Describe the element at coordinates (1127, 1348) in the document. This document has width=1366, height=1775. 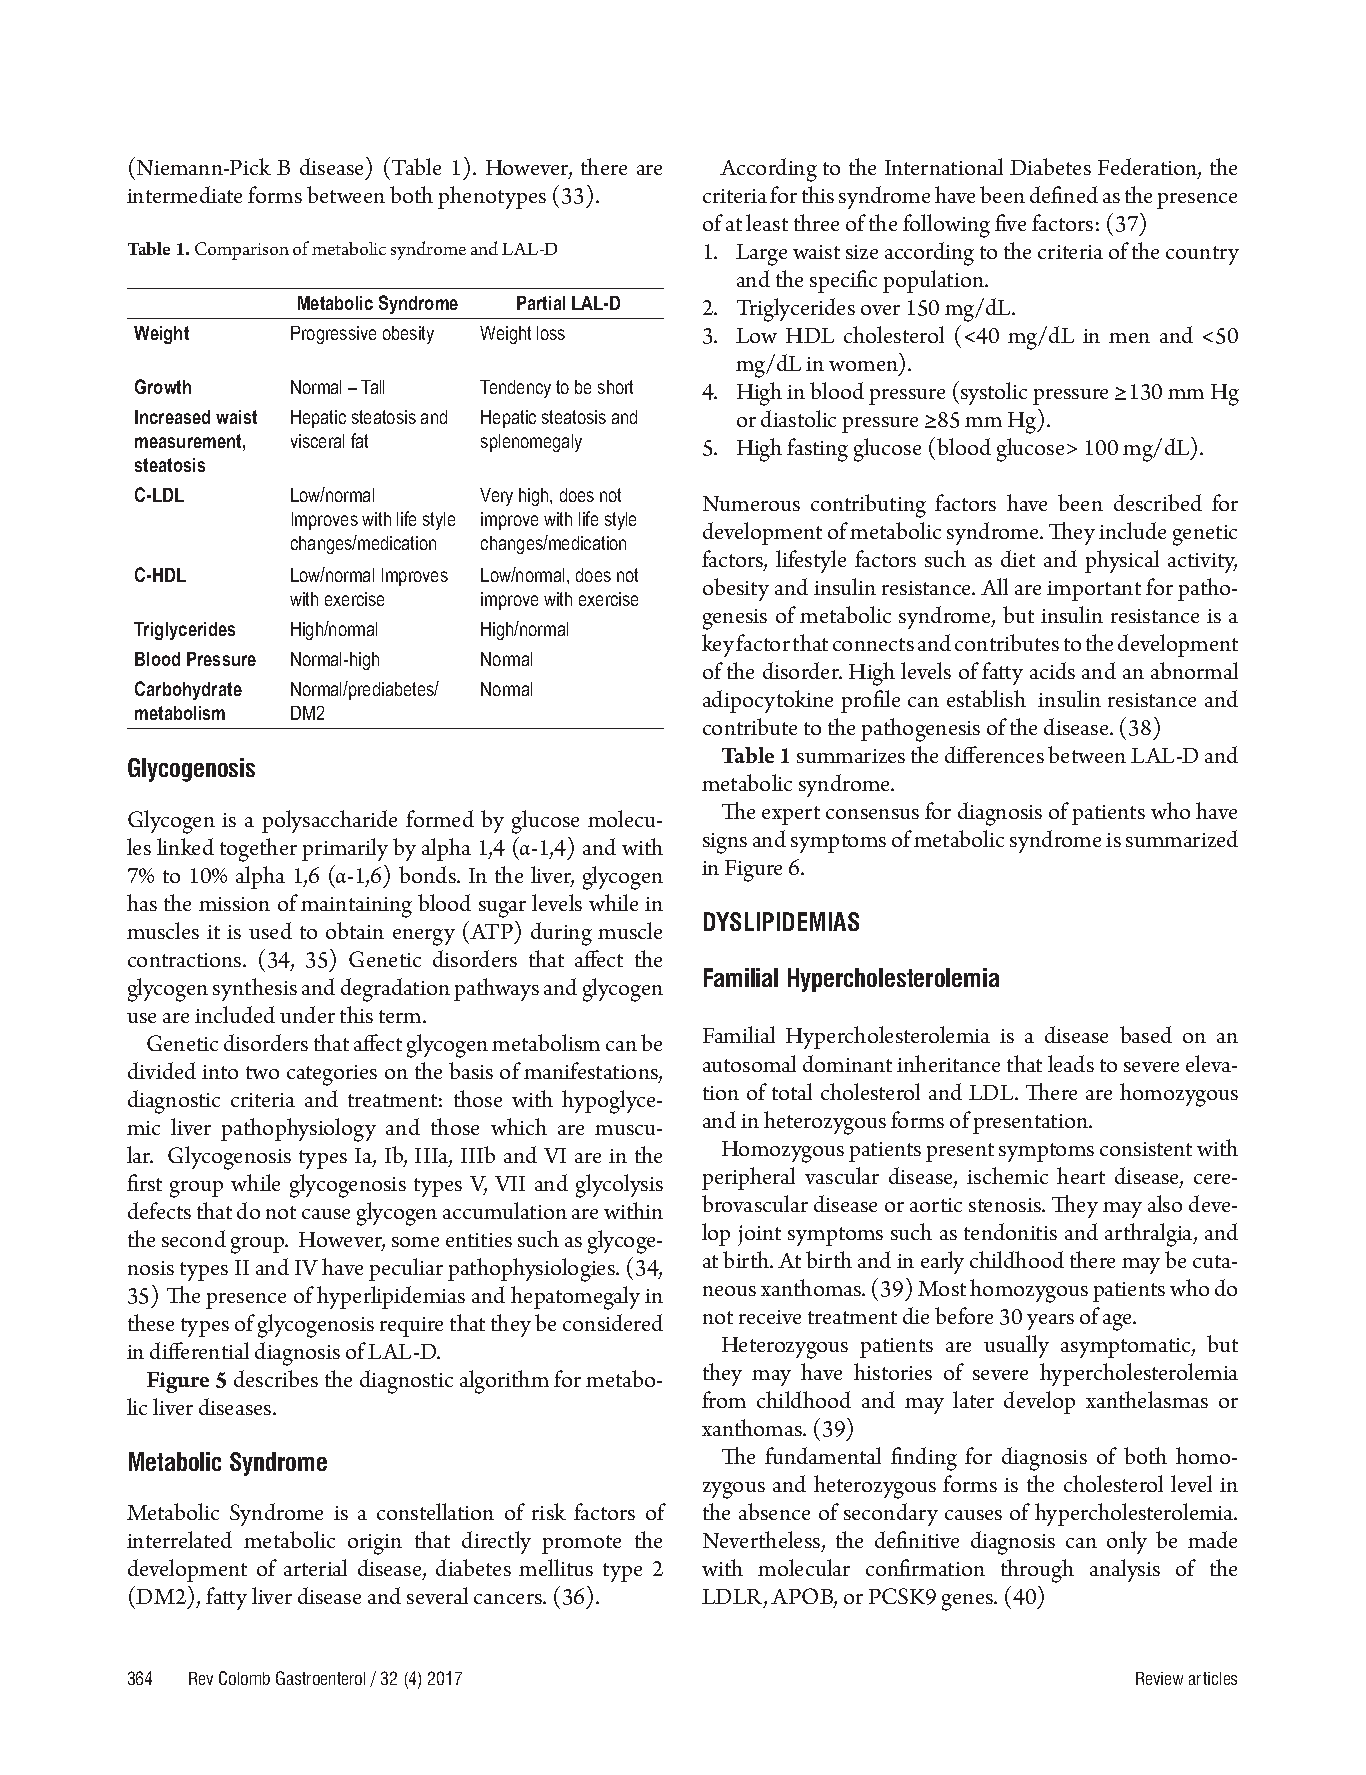
I see `asymptomatic` at that location.
